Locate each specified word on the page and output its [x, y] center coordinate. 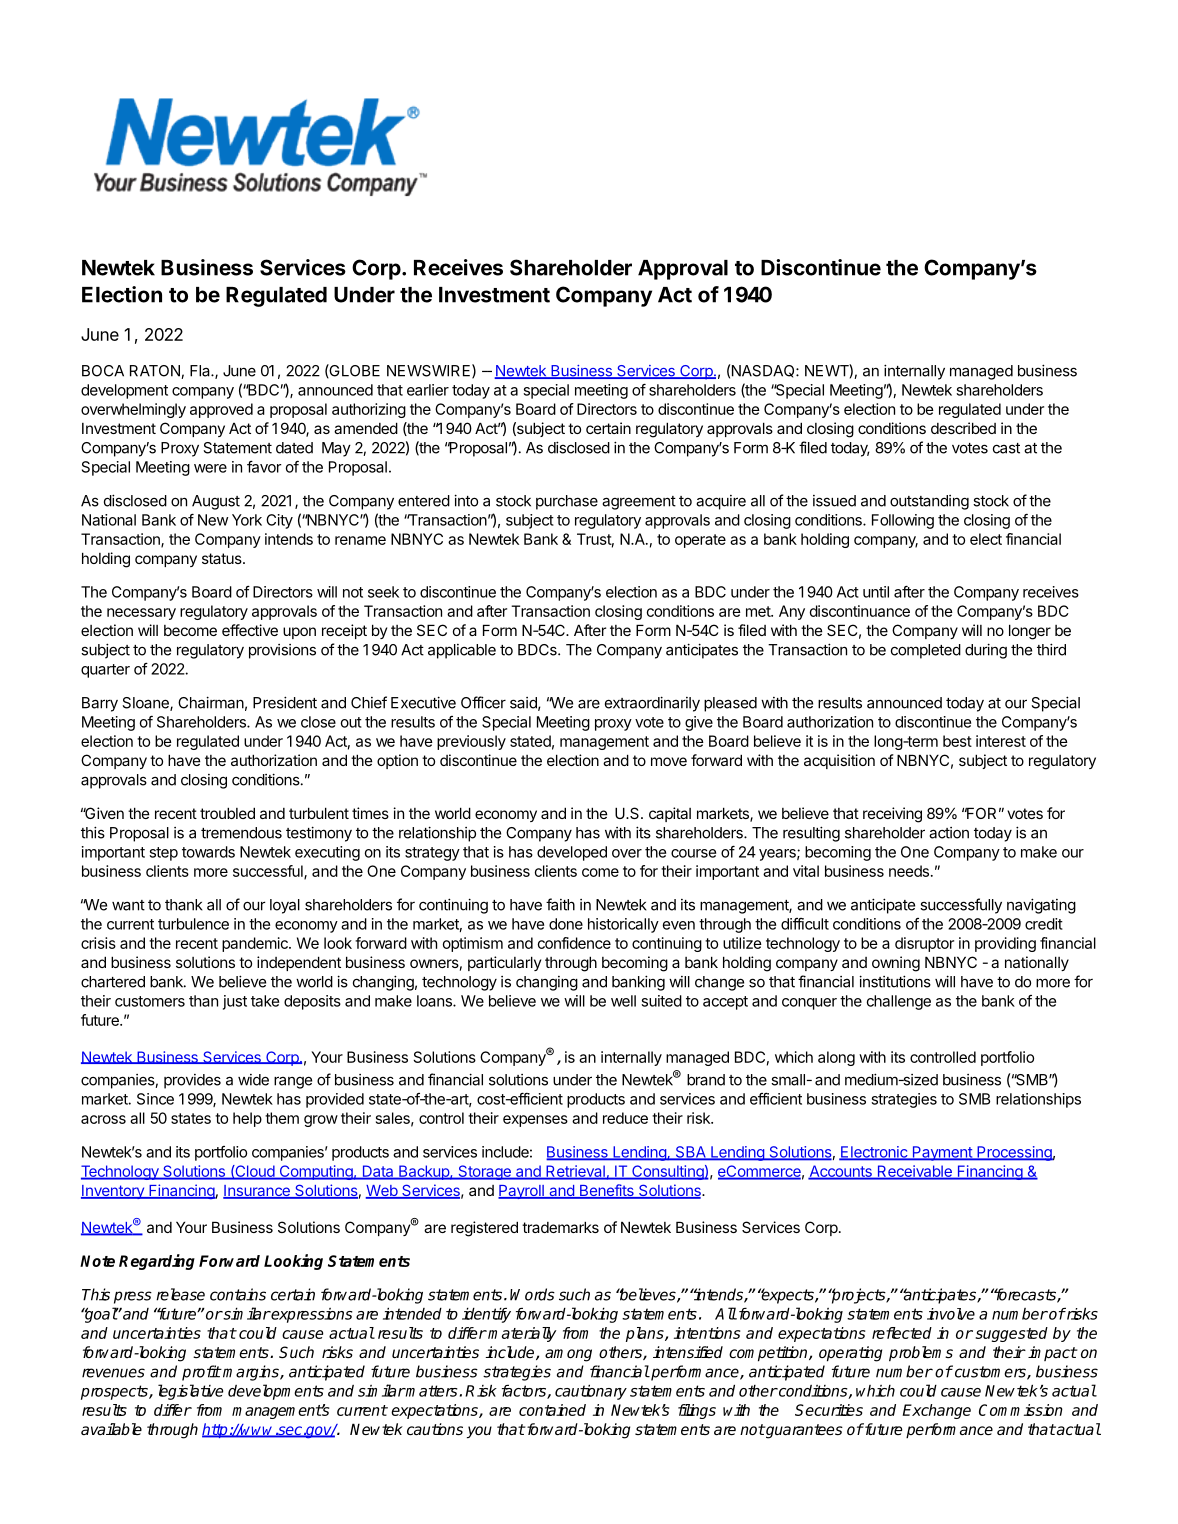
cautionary [591, 1392]
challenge [899, 1002]
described [963, 428]
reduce [625, 1118]
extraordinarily [652, 704]
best [957, 741]
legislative [190, 1392]
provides [192, 1081]
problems [921, 1354]
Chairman [211, 702]
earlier [428, 390]
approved [221, 410]
